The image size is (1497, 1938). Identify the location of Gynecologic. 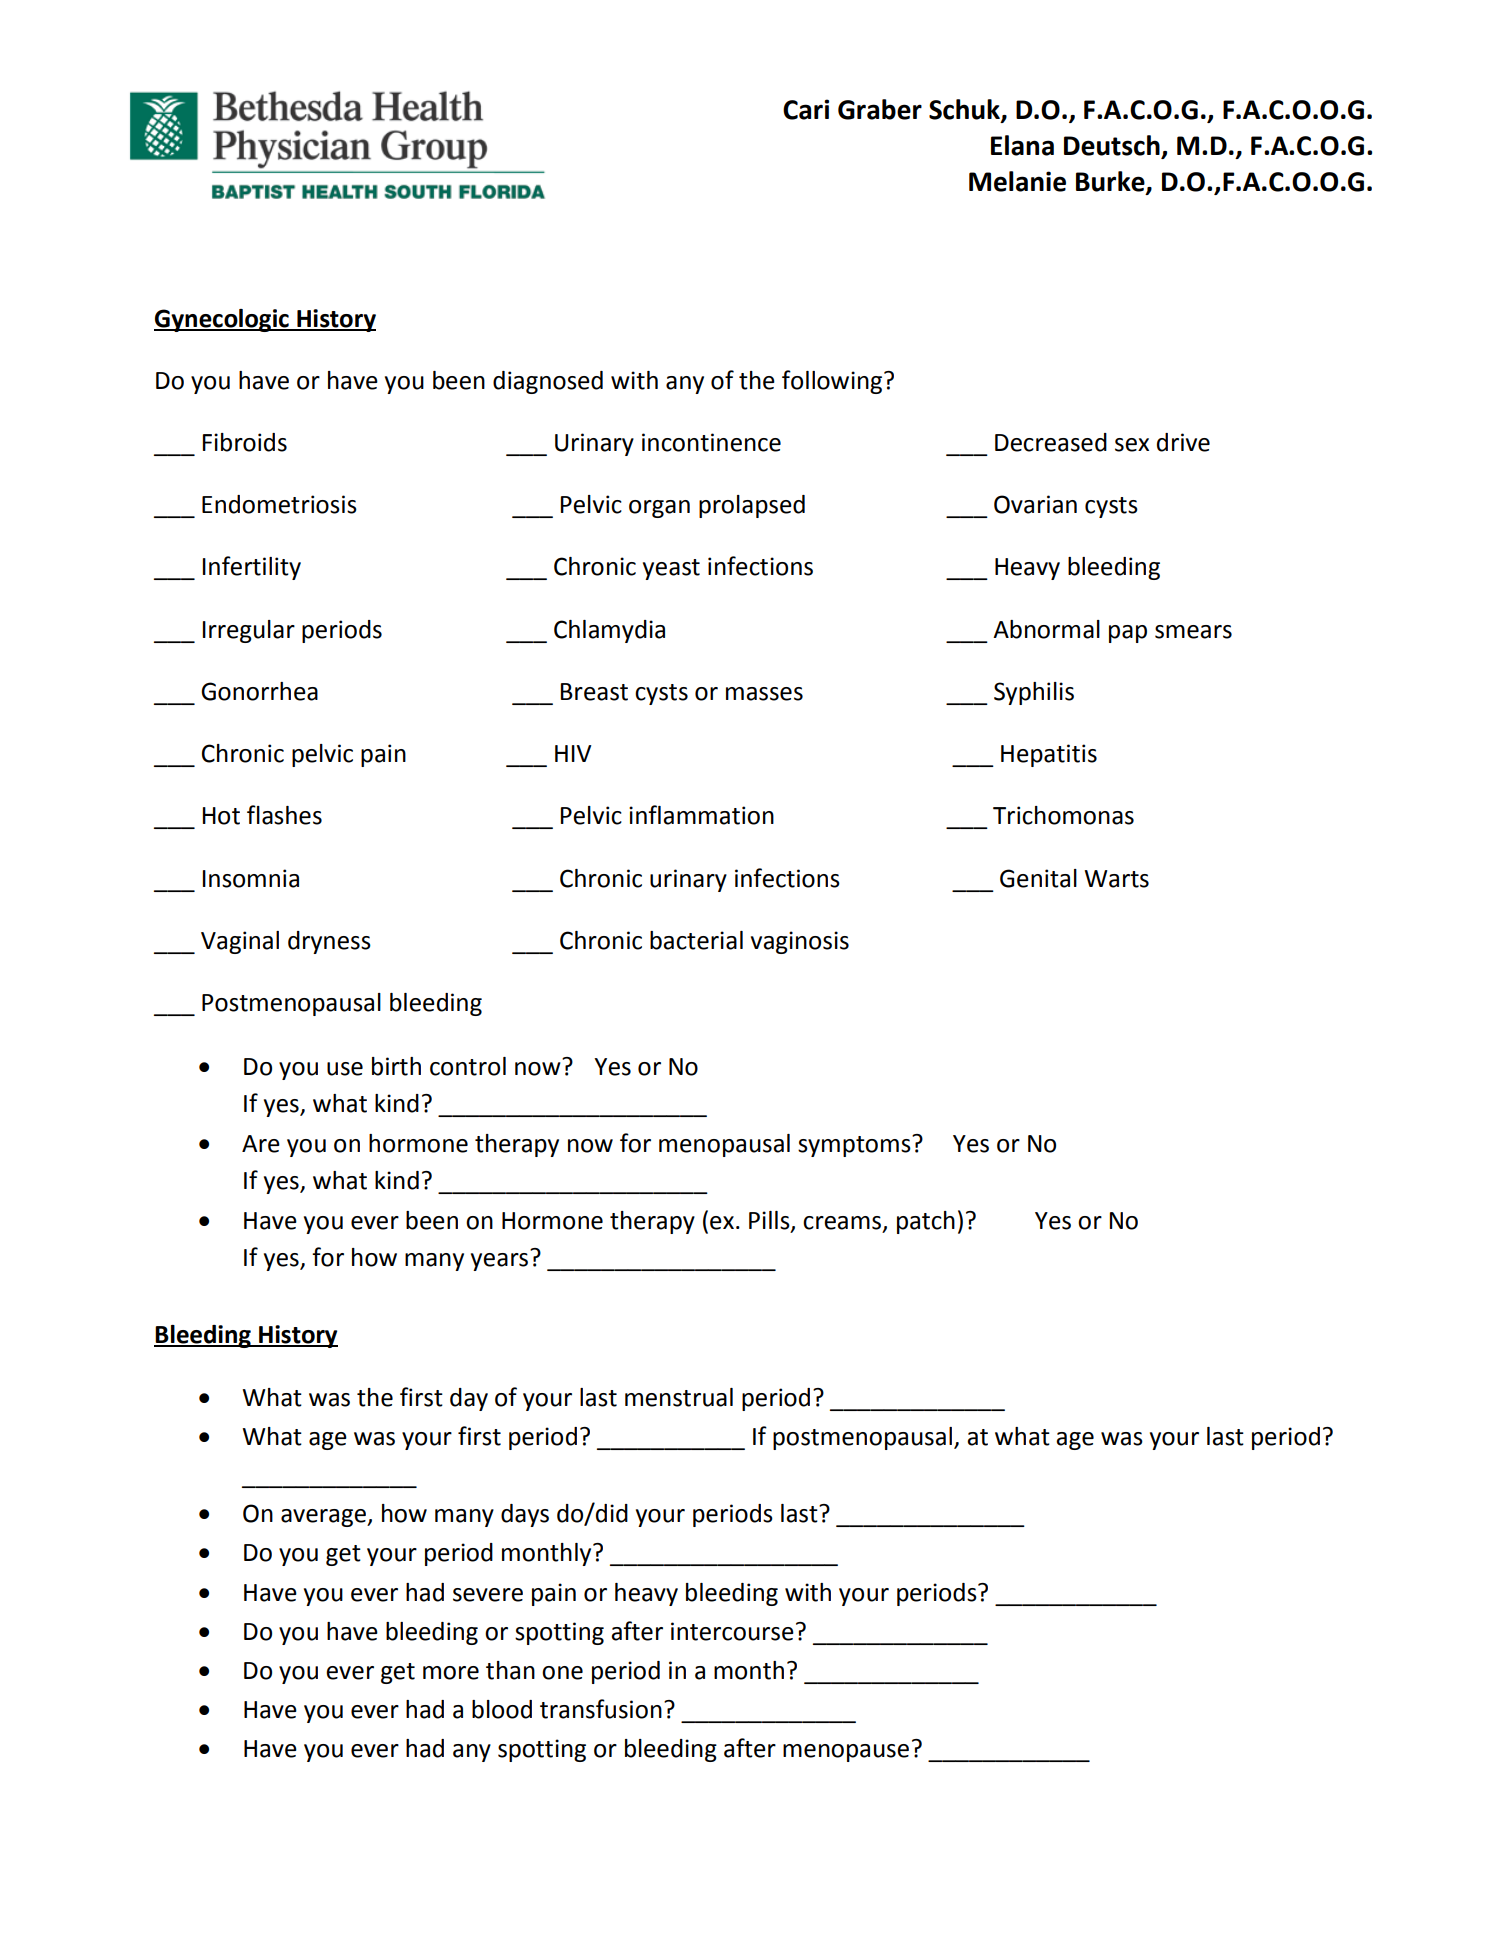
(222, 320).
